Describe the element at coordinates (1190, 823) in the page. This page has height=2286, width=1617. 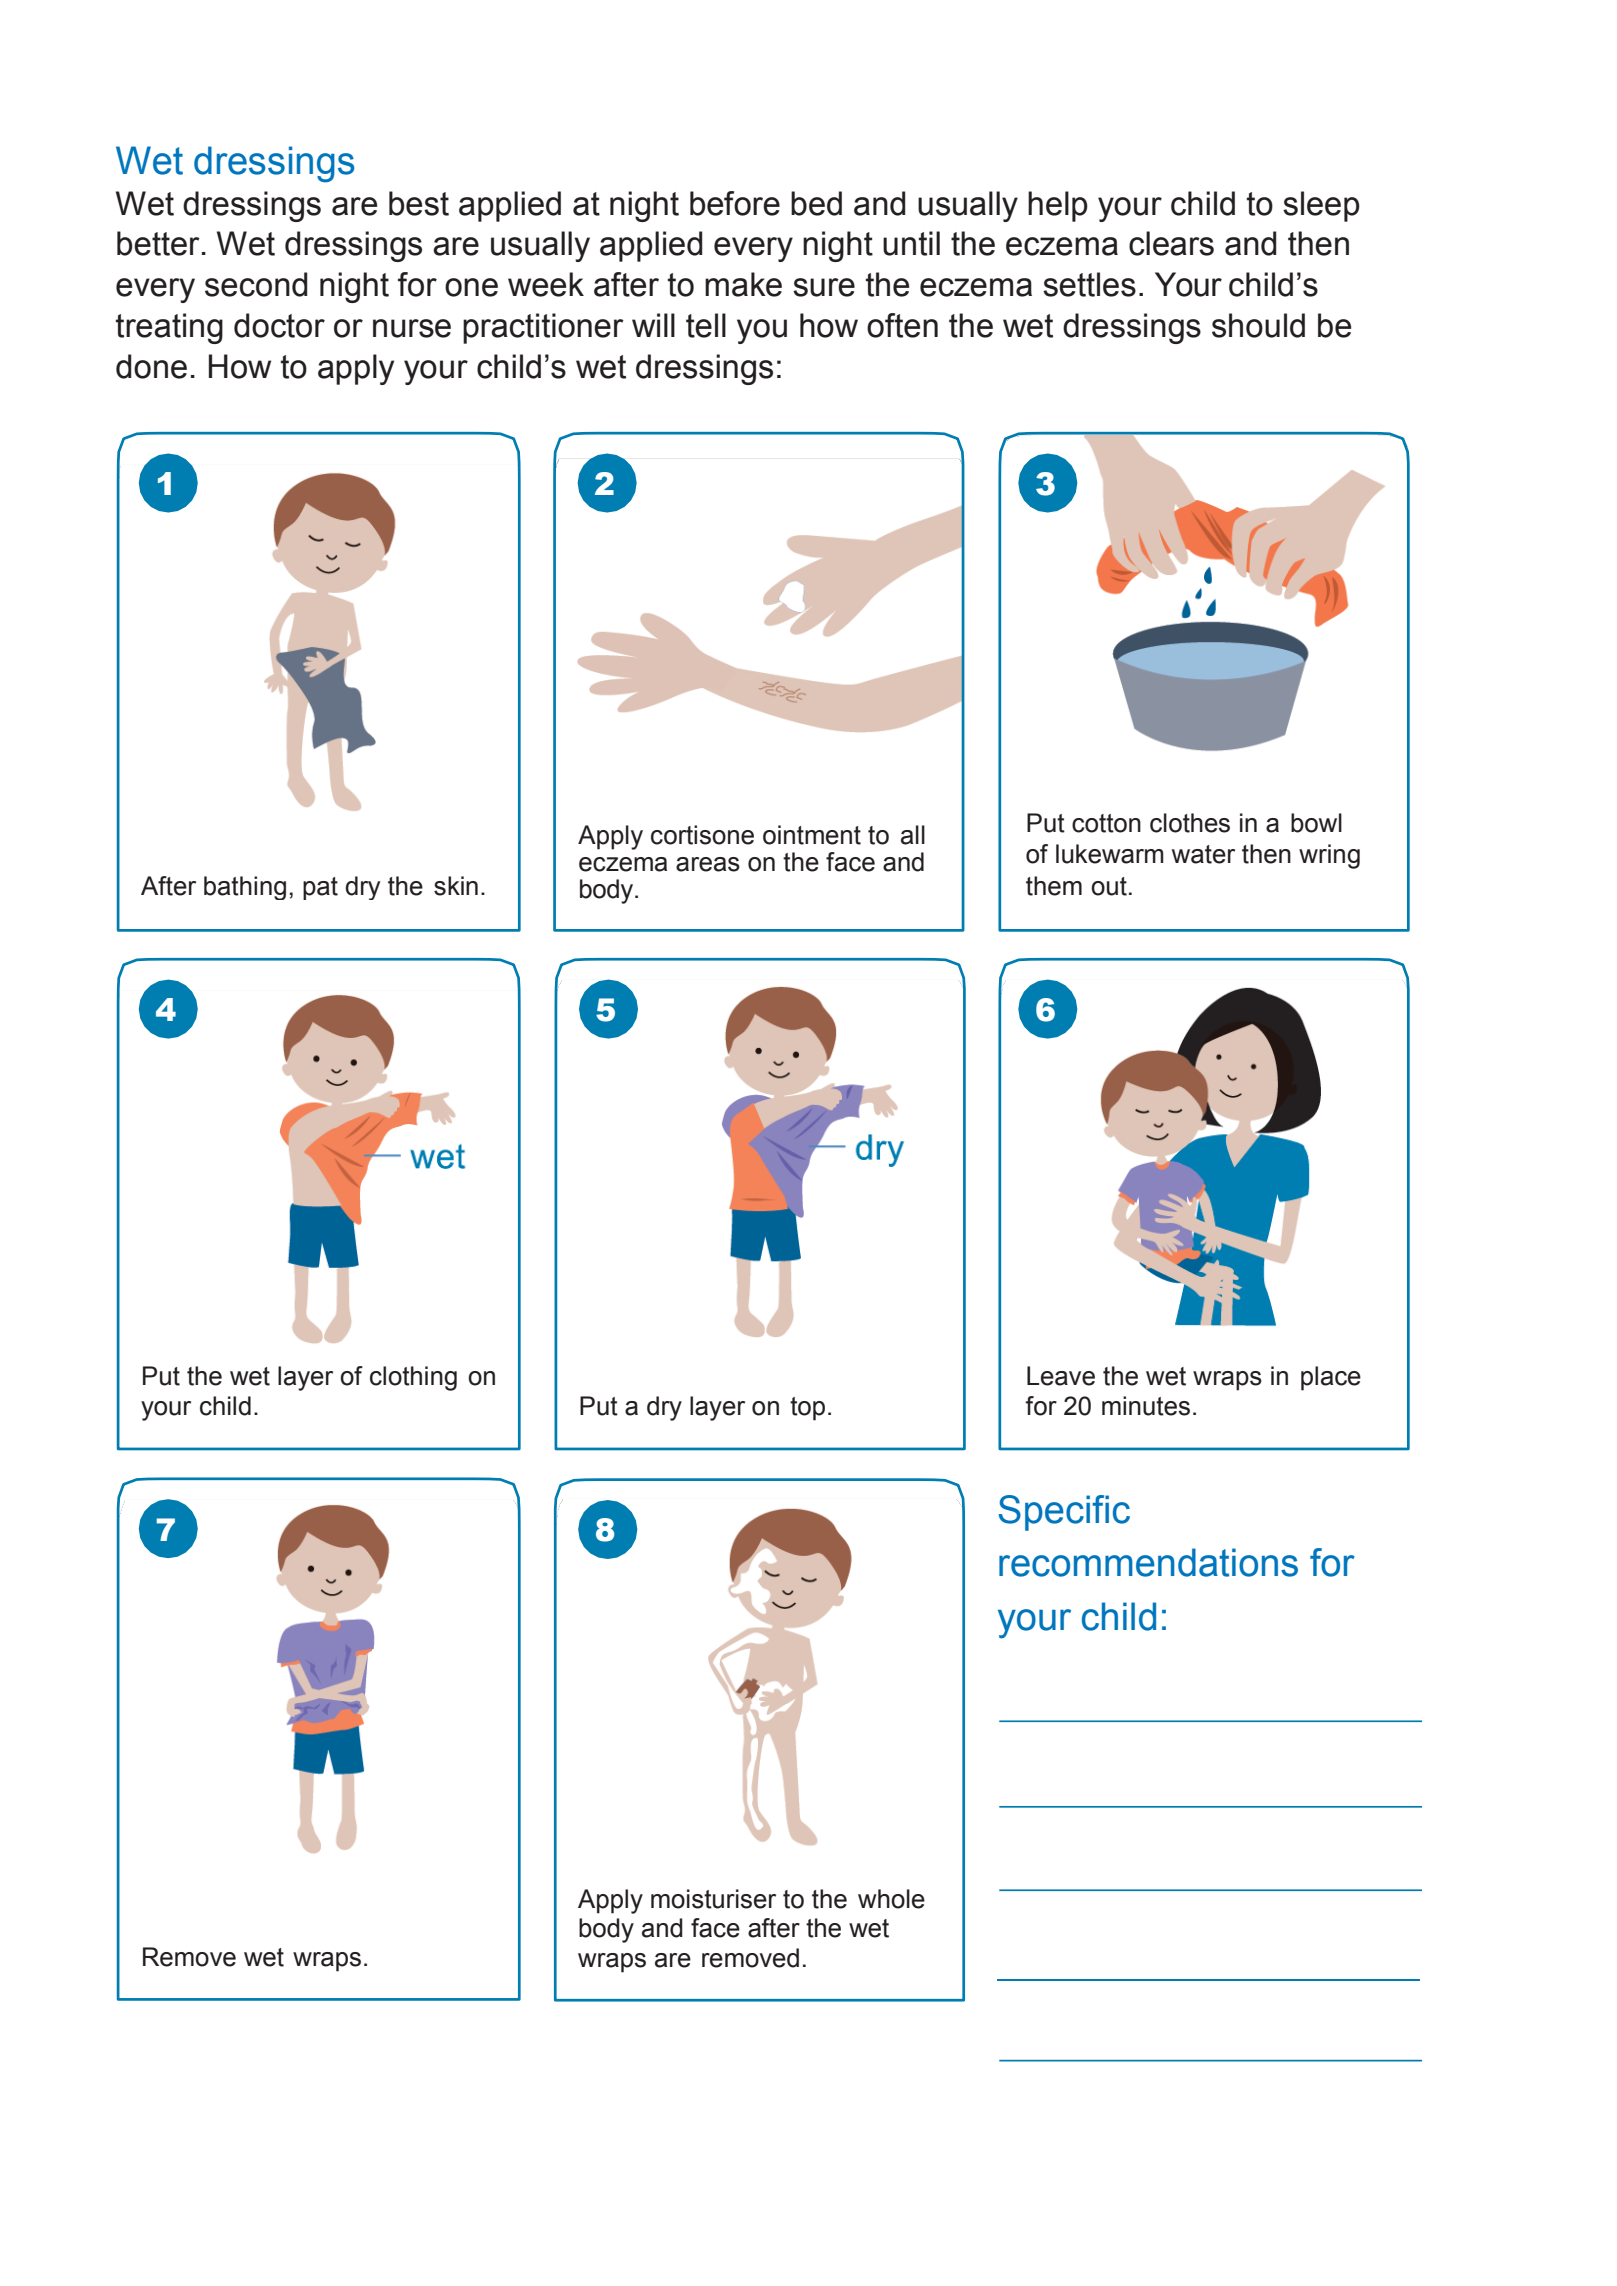
I see `clothes` at that location.
